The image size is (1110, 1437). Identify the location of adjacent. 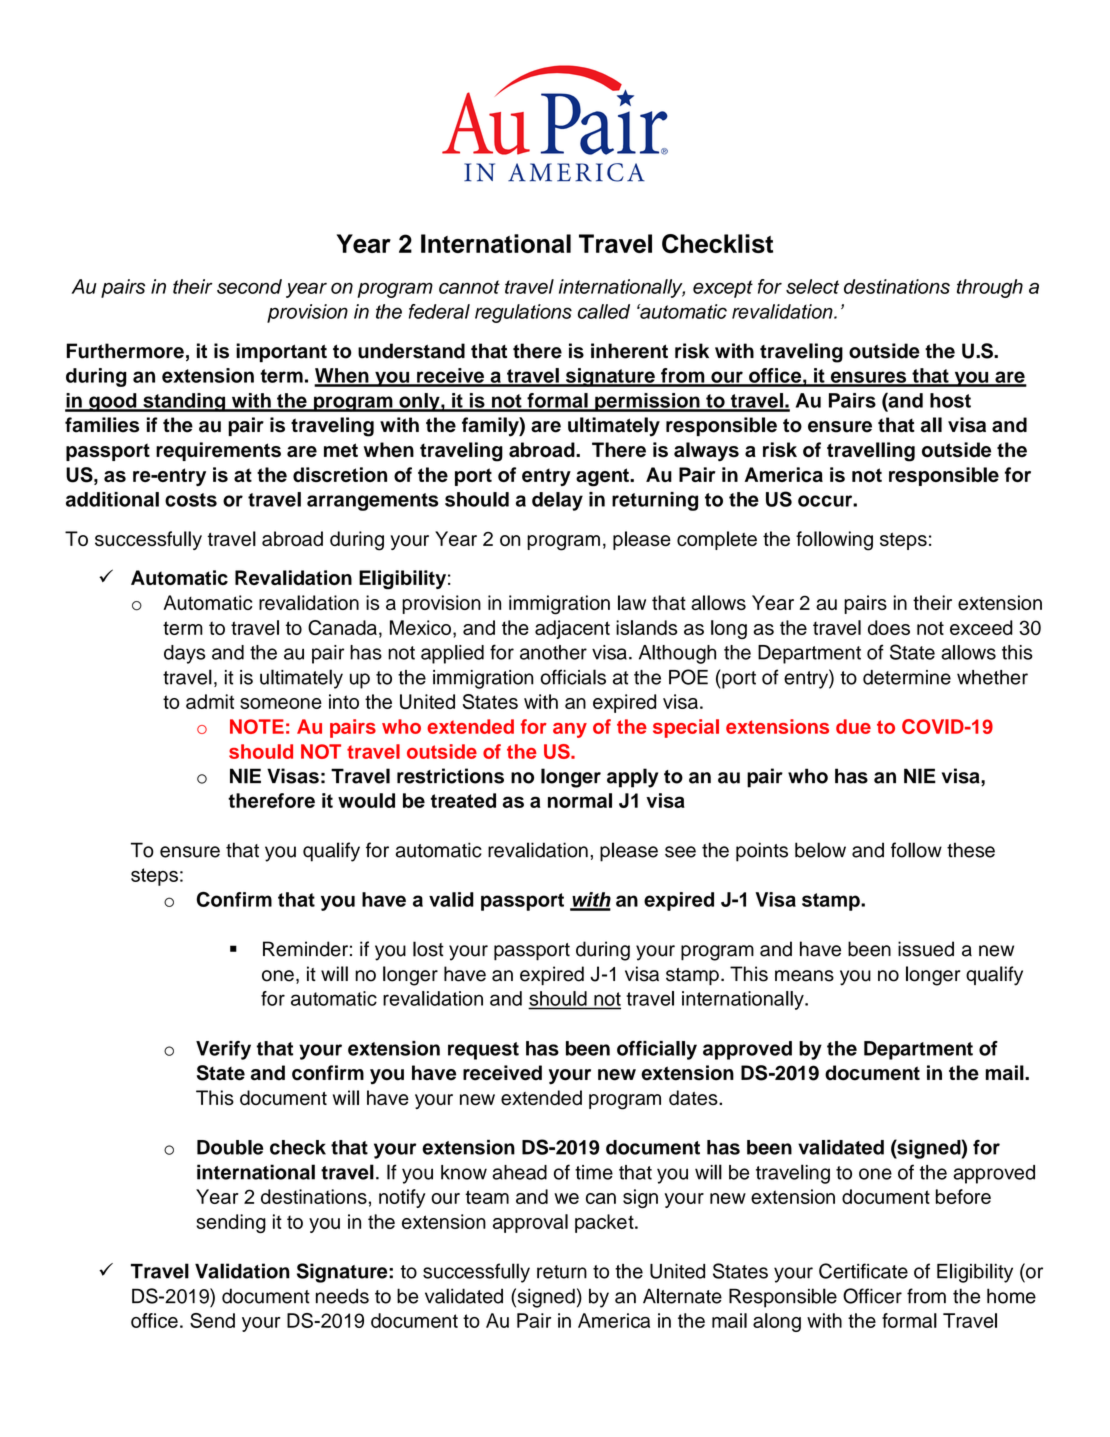
(572, 629).
